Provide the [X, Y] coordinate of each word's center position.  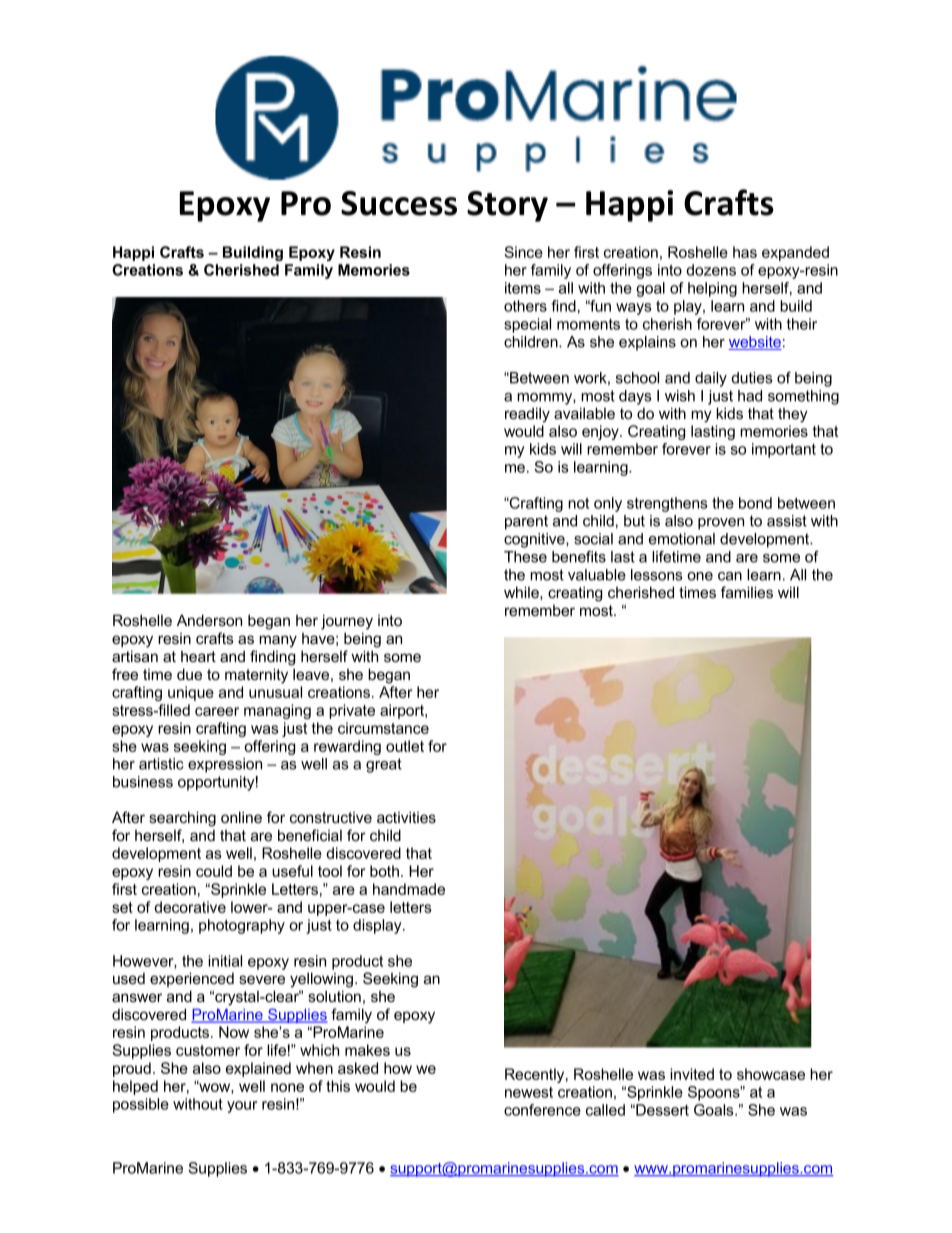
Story [507, 206]
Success [399, 203]
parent [526, 522]
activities [406, 817]
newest [529, 1092]
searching [182, 819]
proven [721, 524]
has [745, 252]
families [747, 592]
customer [208, 1050]
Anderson [209, 620]
